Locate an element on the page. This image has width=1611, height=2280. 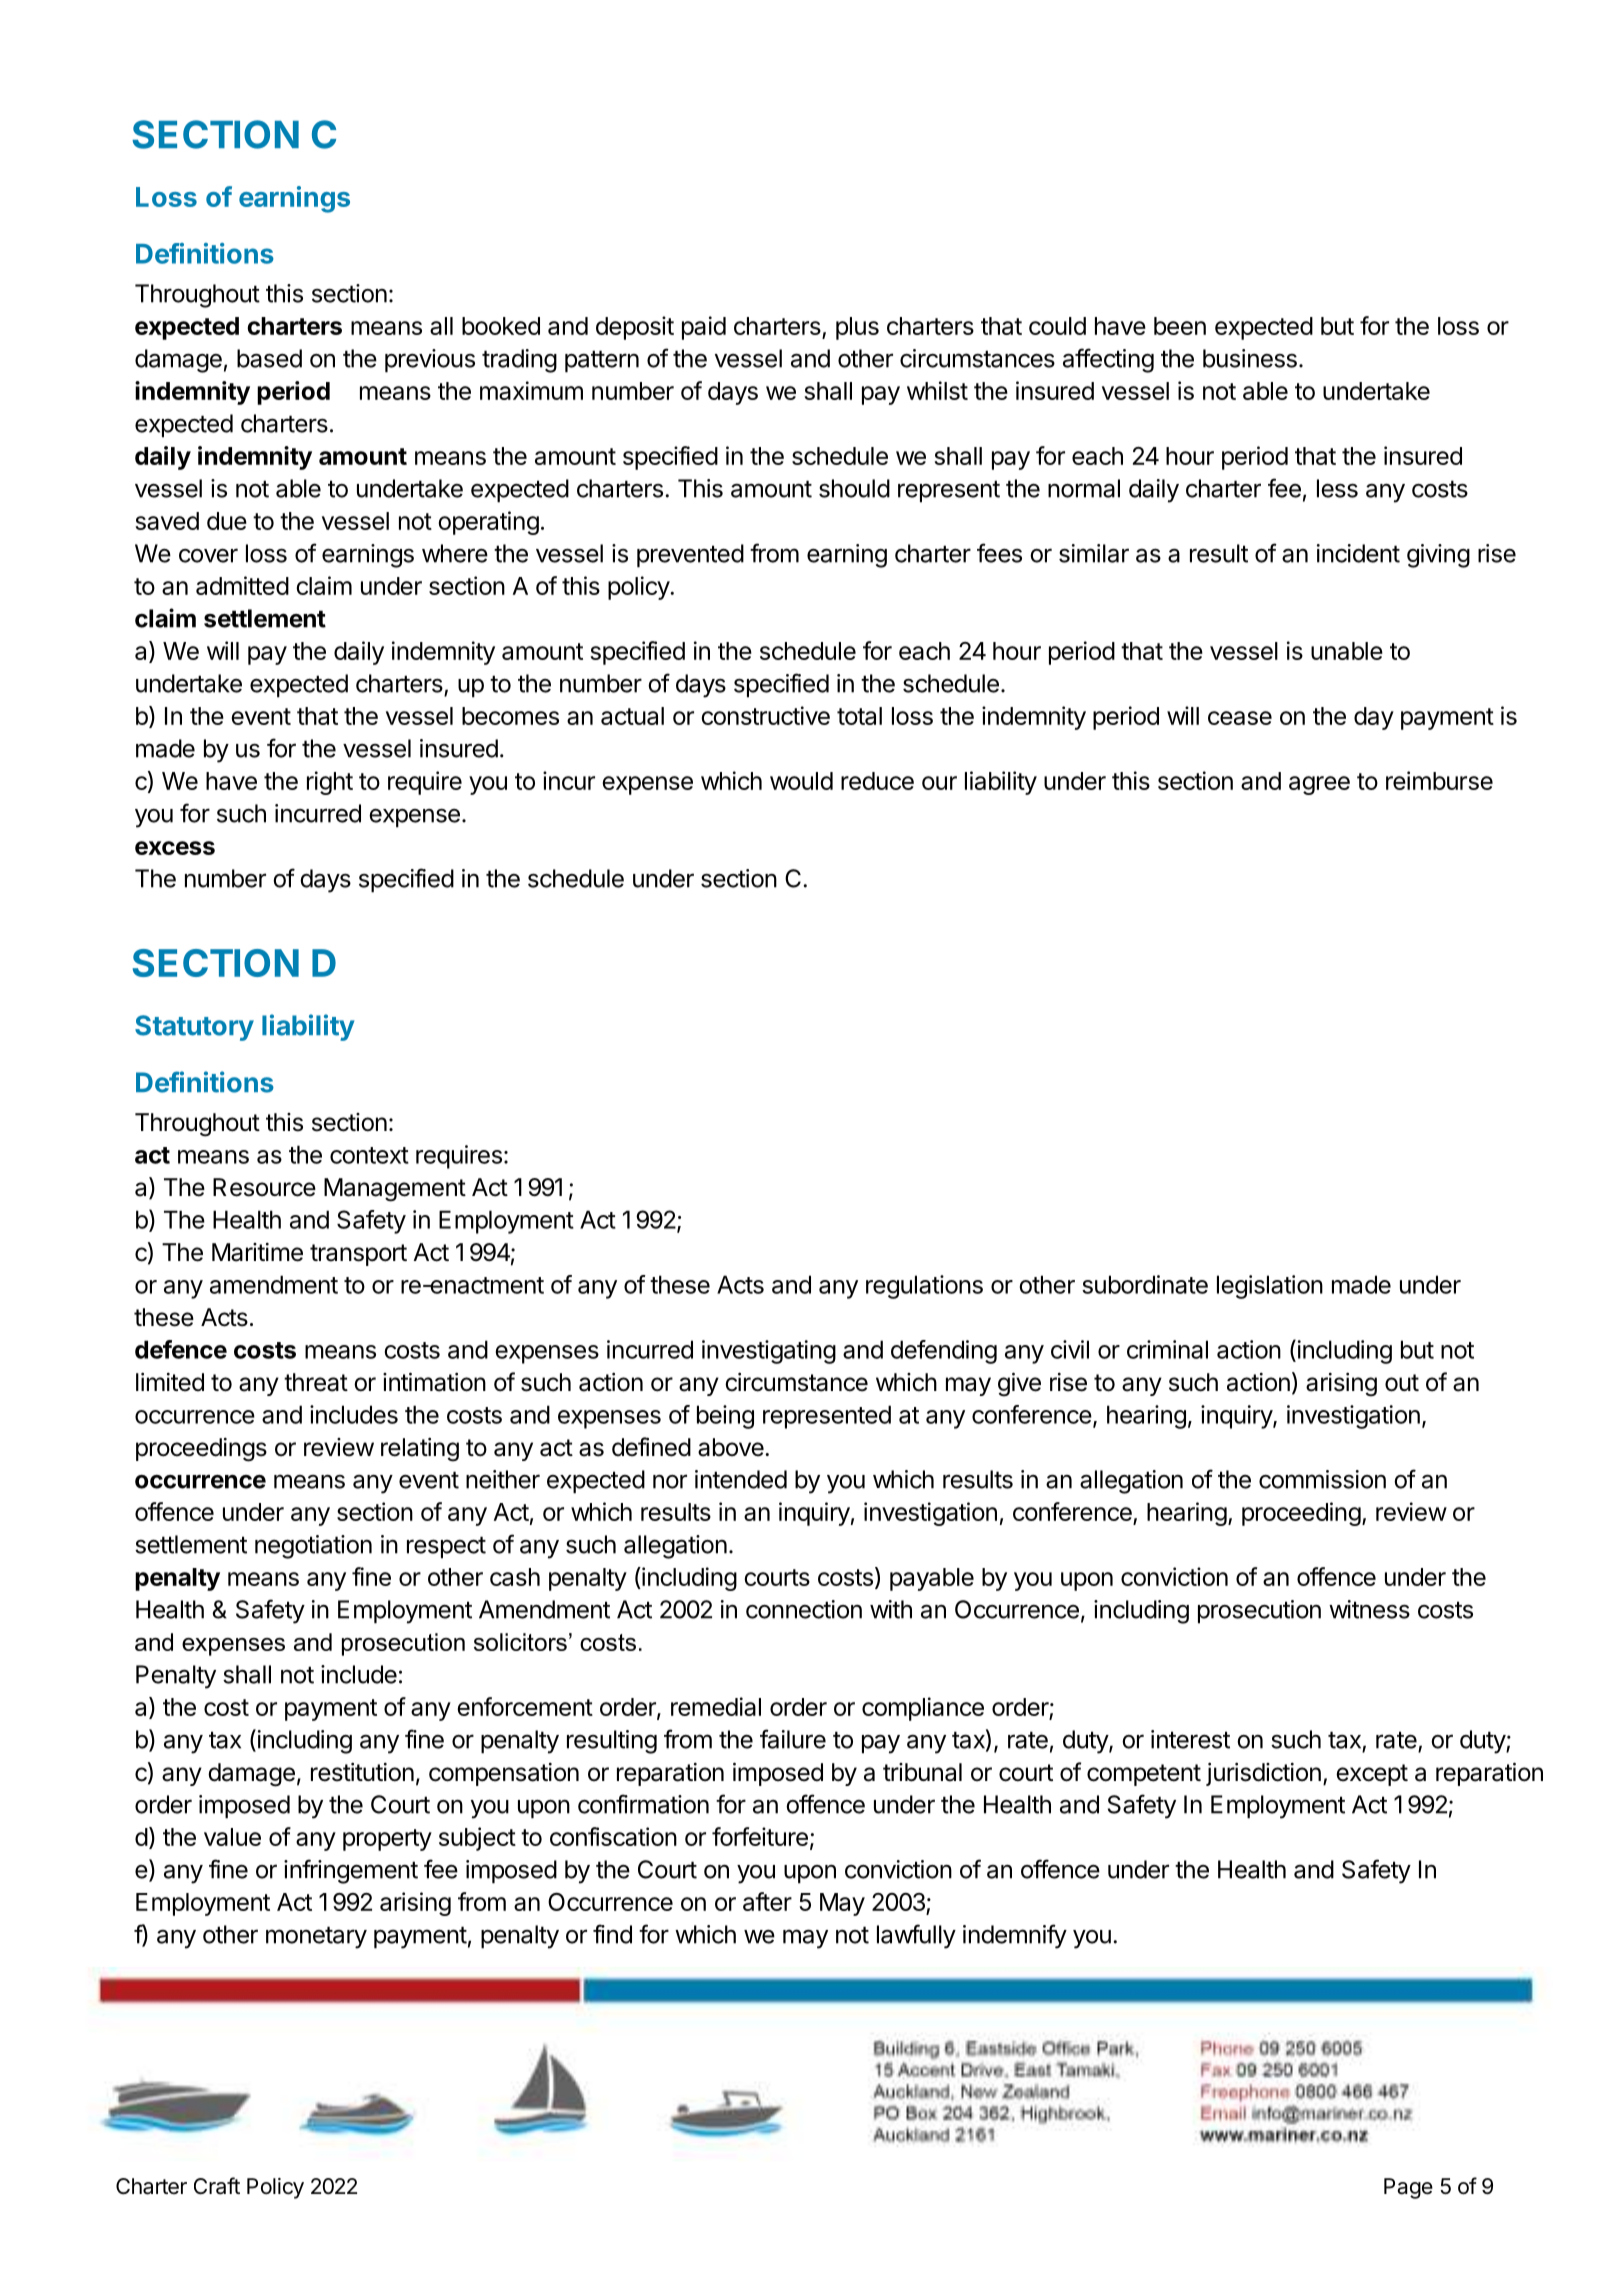
agree is located at coordinates (1319, 785).
